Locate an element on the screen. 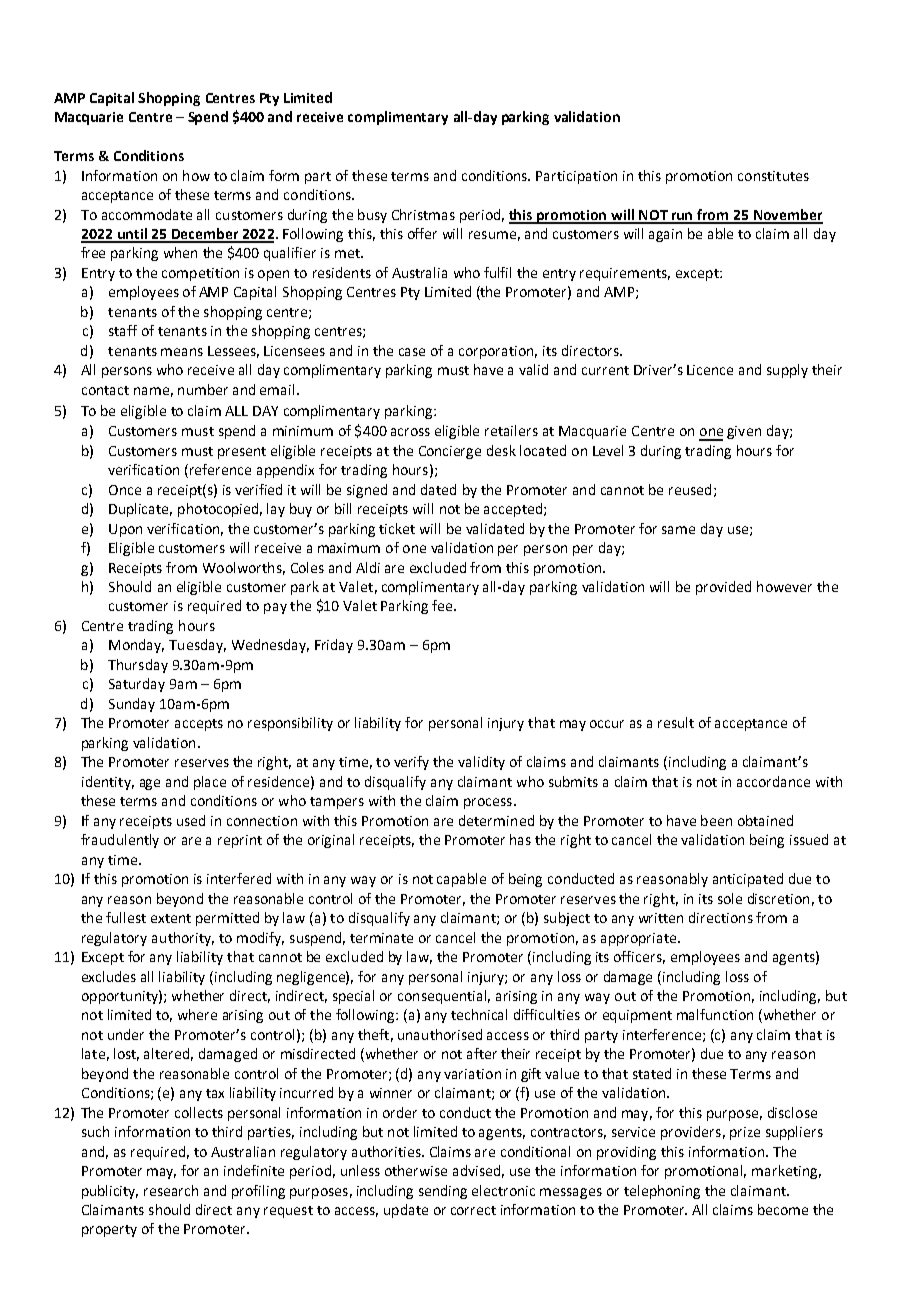 Image resolution: width=903 pixels, height=1316 pixels. research is located at coordinates (171, 1190).
